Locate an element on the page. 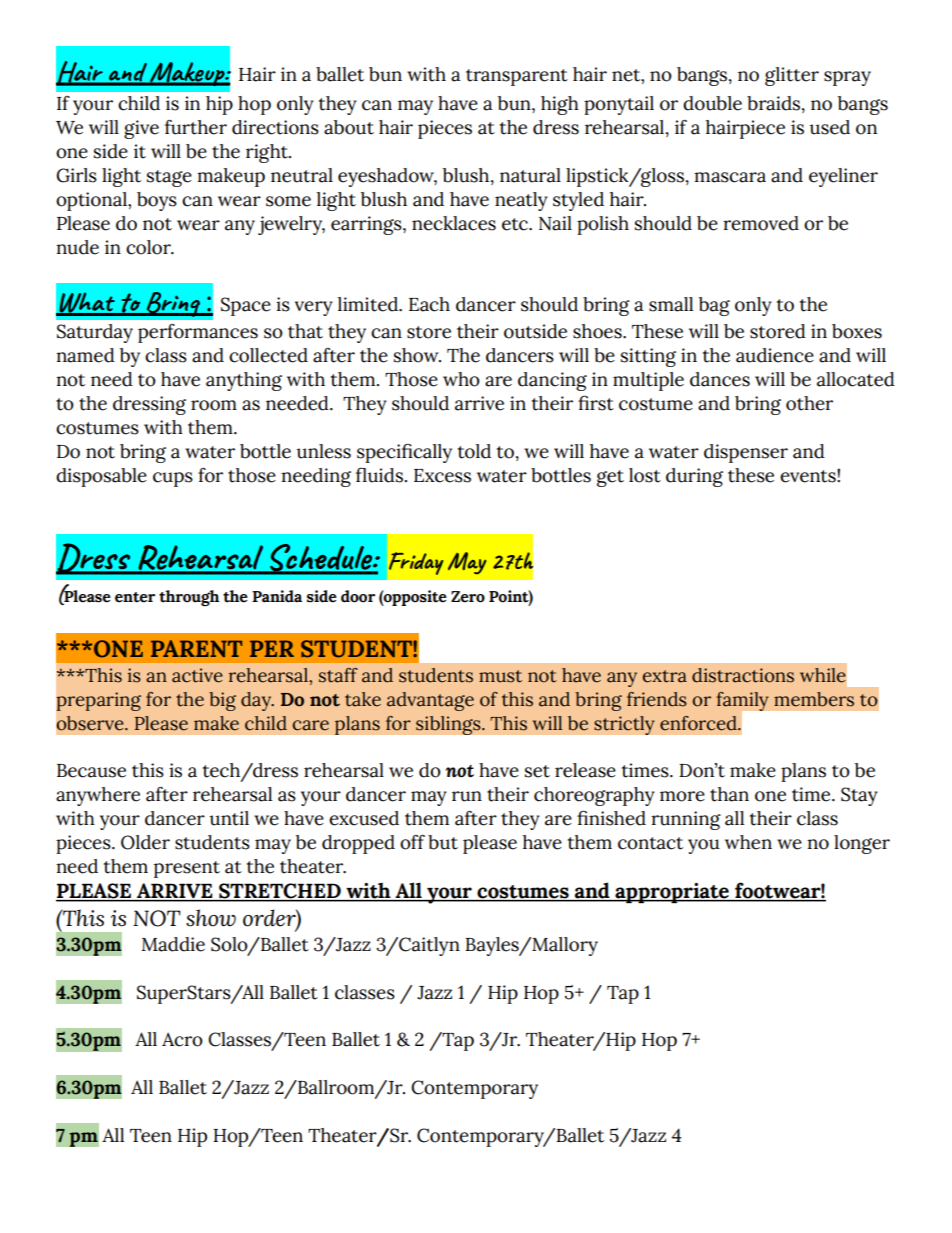 The height and width of the image is (1233, 952). Acro is located at coordinates (182, 1040).
